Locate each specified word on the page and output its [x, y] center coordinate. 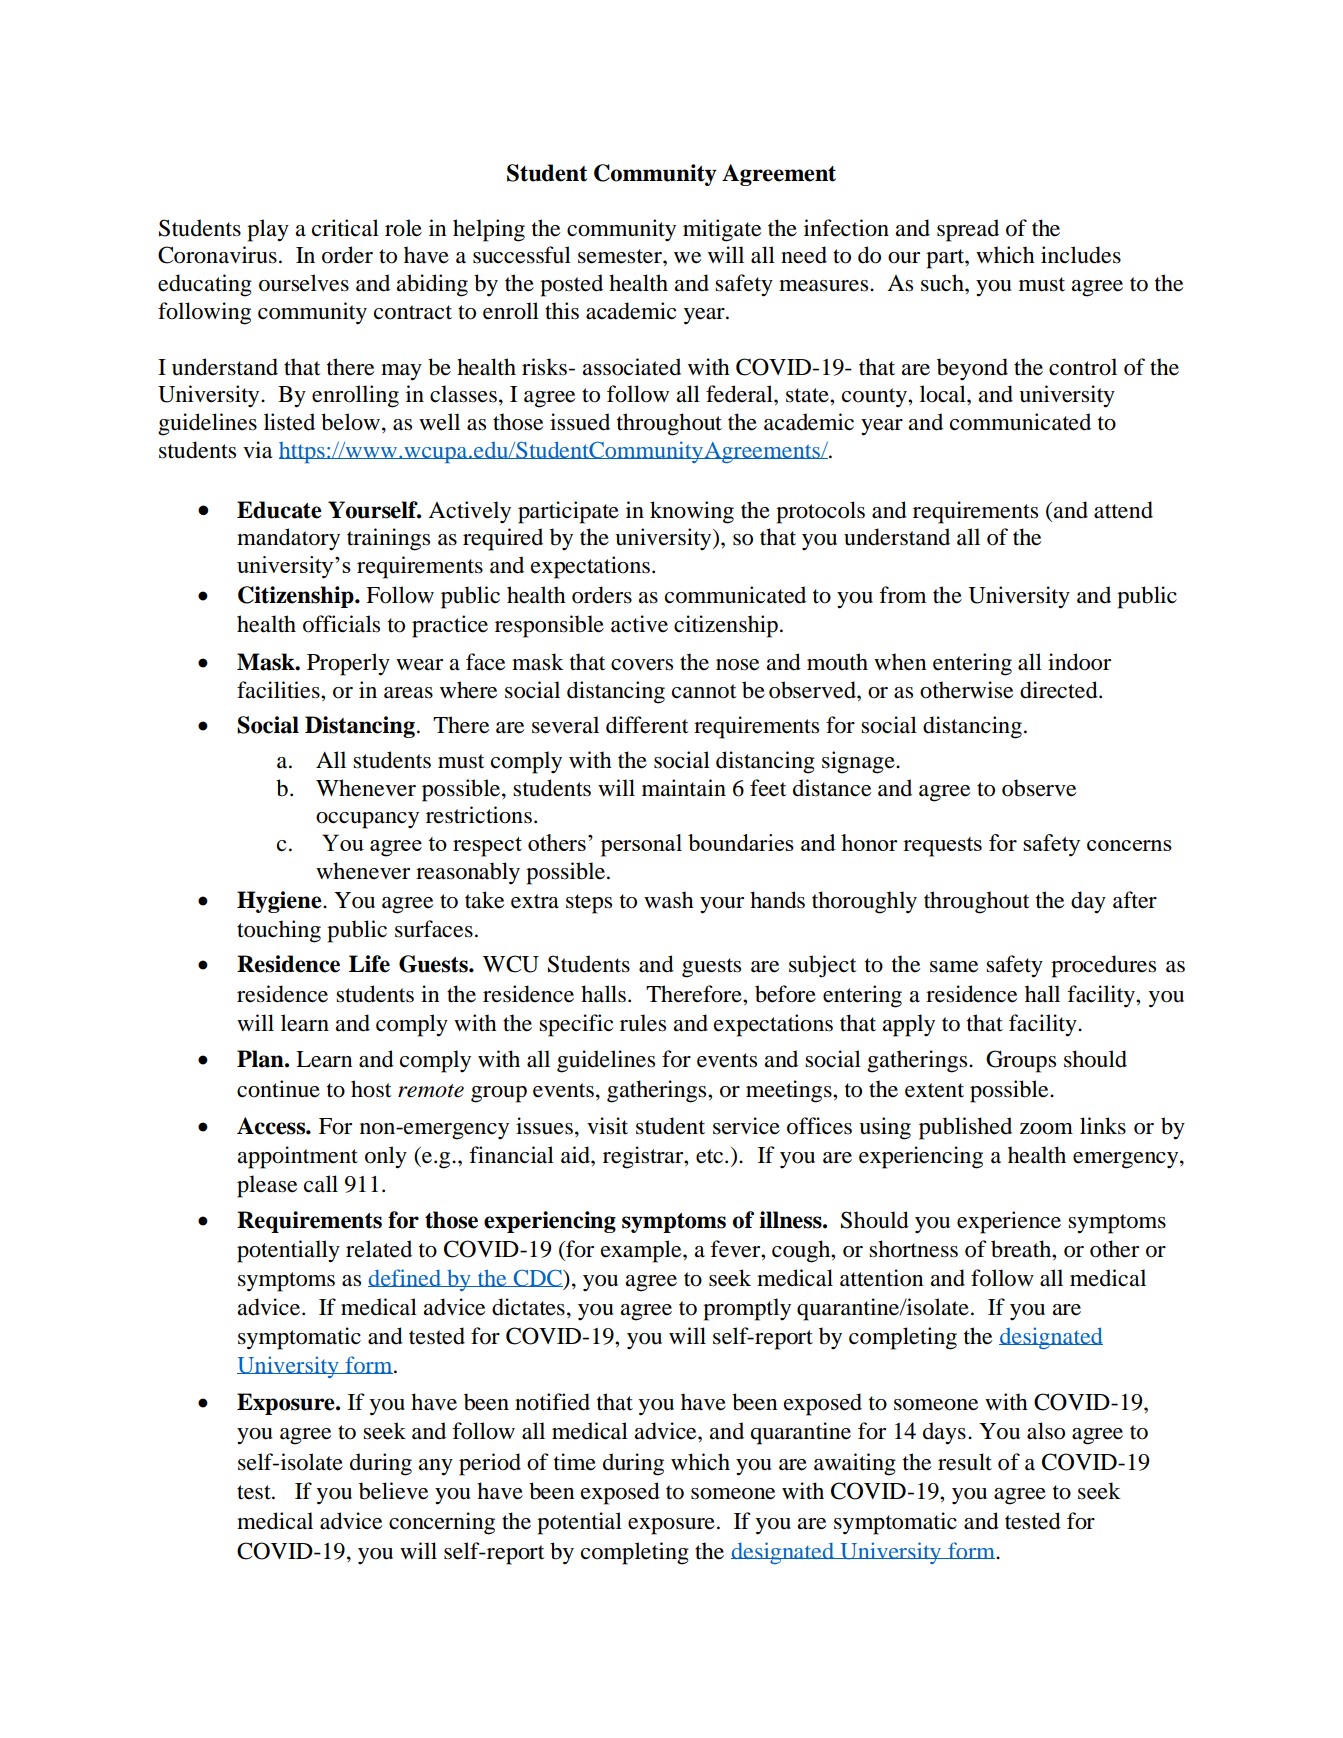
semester [621, 256]
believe [393, 1491]
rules [643, 1023]
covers [642, 665]
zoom [1046, 1129]
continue [278, 1089]
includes [1081, 255]
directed [1060, 690]
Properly [348, 664]
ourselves [304, 283]
